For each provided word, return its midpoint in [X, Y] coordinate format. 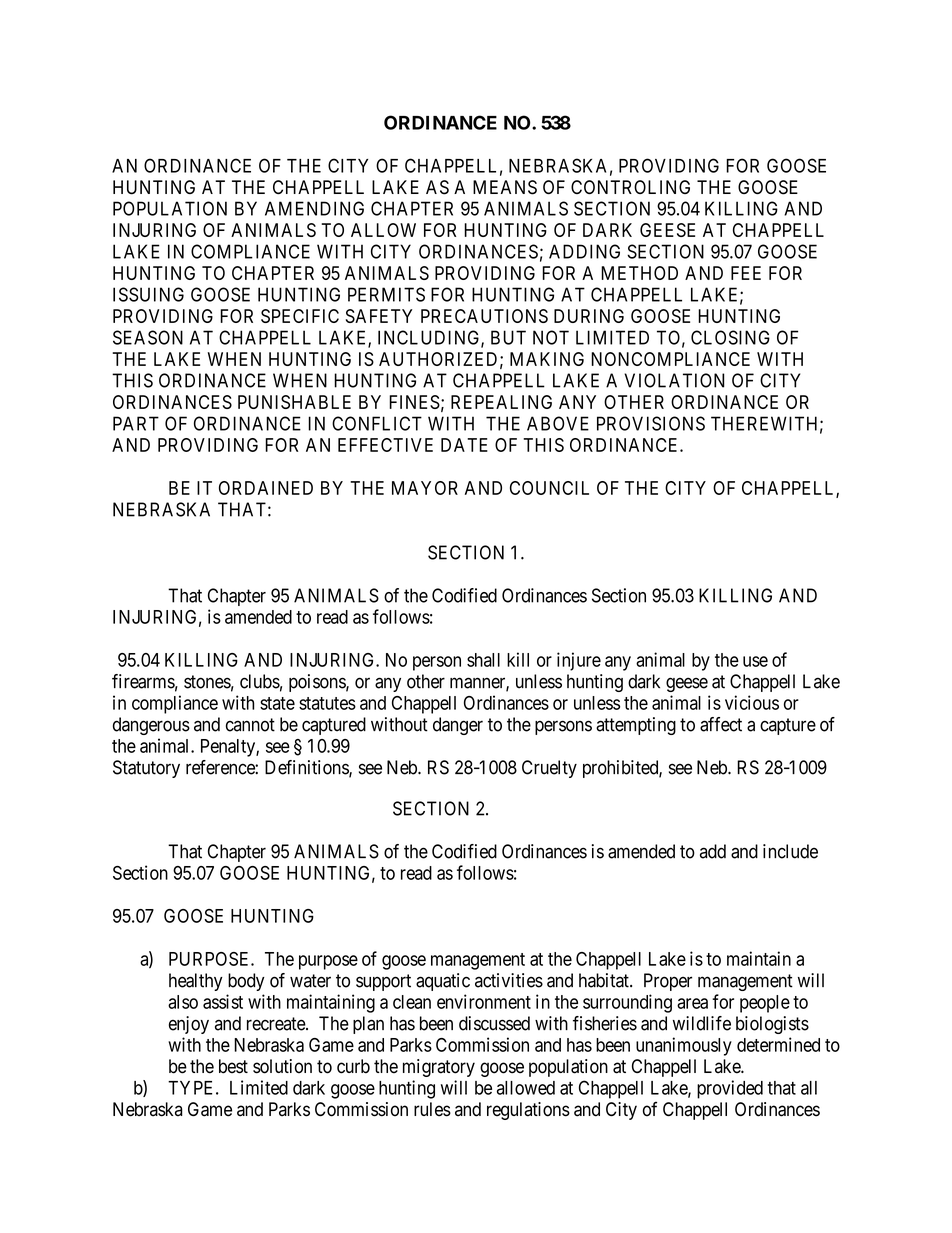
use [755, 661]
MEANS [505, 187]
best [233, 1066]
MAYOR [425, 488]
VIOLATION [674, 380]
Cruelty [549, 769]
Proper [668, 982]
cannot [250, 725]
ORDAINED [266, 488]
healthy [196, 982]
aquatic [443, 982]
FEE [746, 273]
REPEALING [501, 402]
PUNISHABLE [294, 402]
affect [721, 724]
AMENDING [314, 208]
